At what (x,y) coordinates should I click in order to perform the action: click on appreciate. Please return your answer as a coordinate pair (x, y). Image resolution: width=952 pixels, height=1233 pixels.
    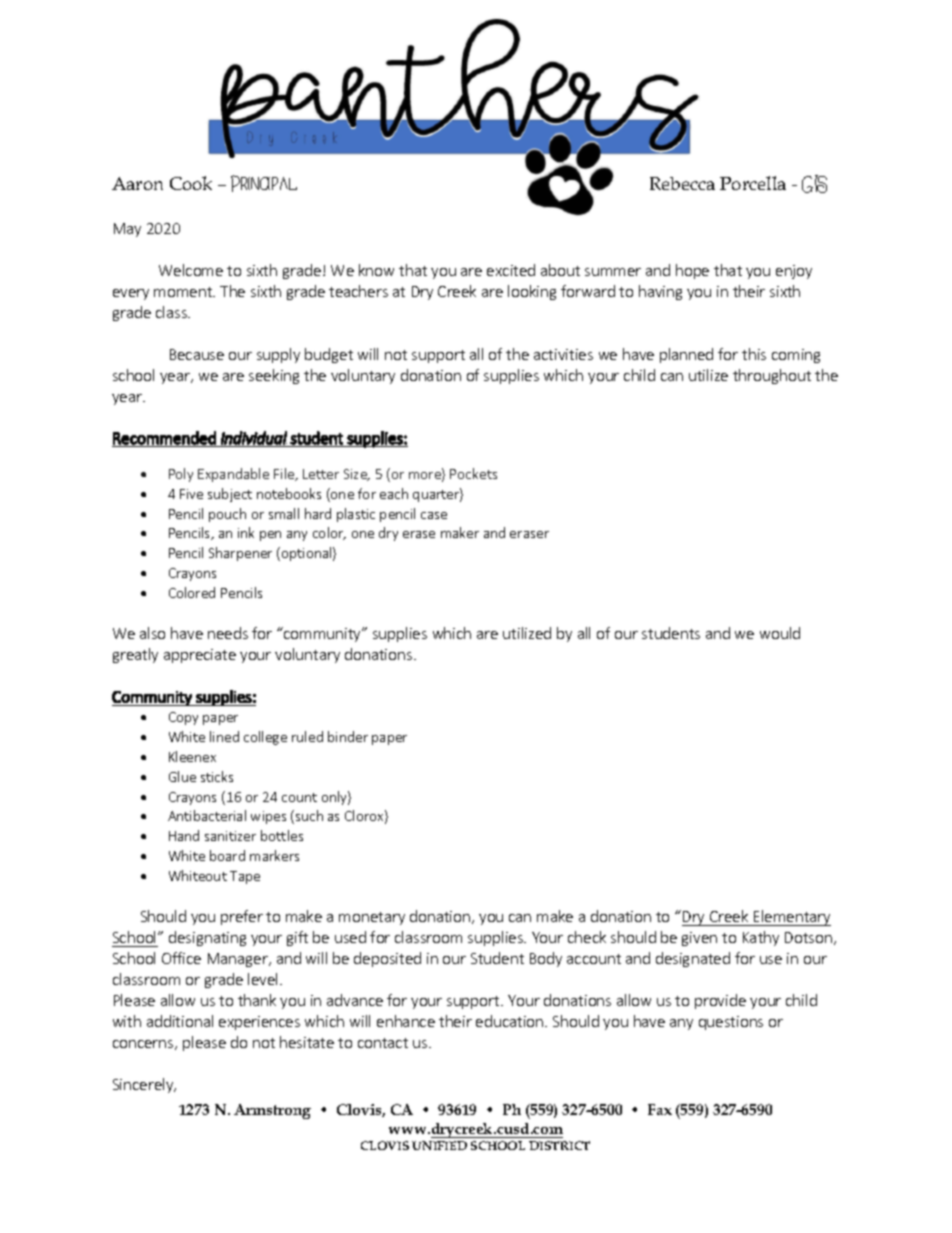
    Looking at the image, I should click on (200, 656).
